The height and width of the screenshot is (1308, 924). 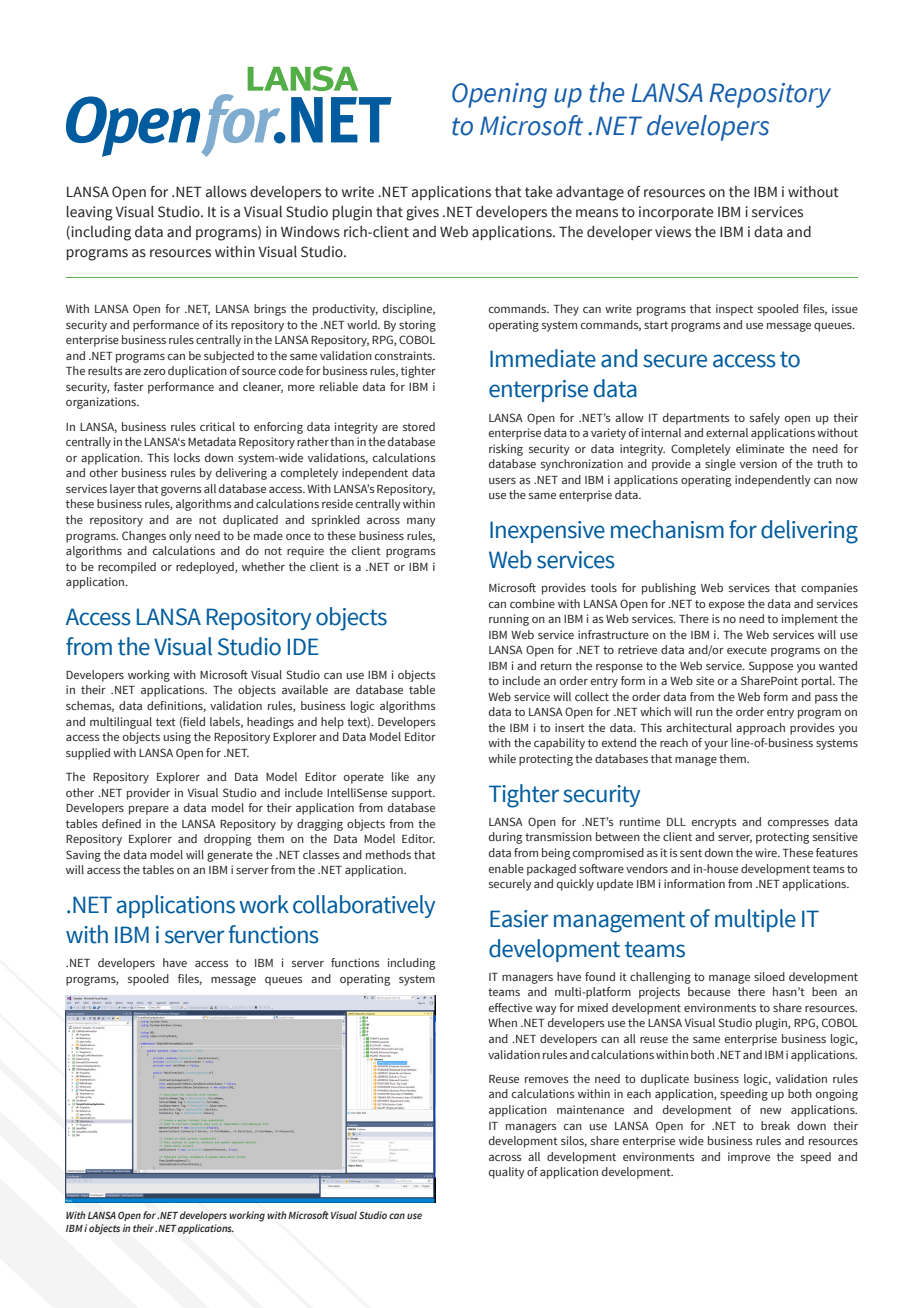 What do you see at coordinates (90, 213) in the screenshot?
I see `leaving` at bounding box center [90, 213].
